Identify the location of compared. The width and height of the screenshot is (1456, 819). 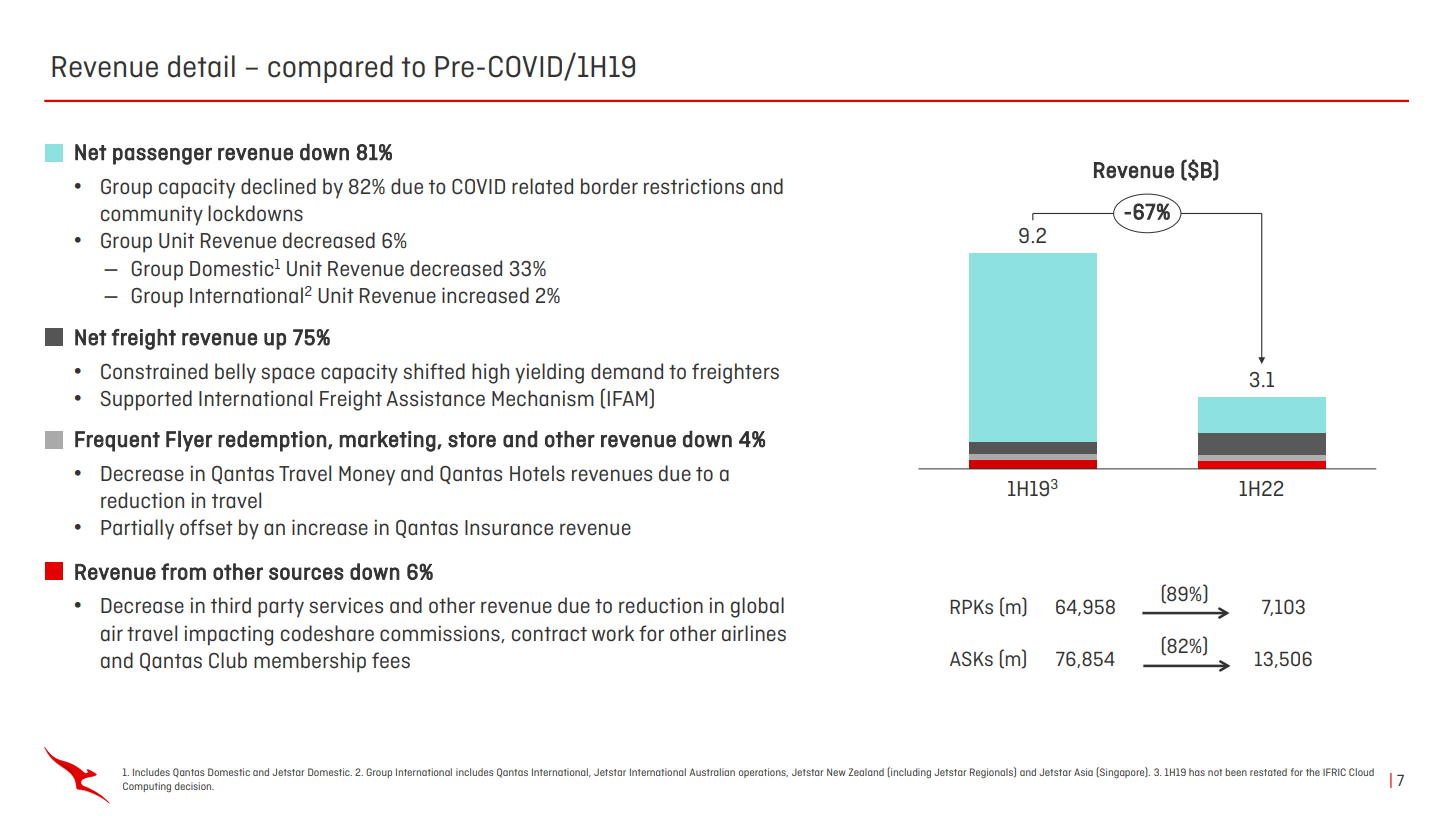
(330, 69).
